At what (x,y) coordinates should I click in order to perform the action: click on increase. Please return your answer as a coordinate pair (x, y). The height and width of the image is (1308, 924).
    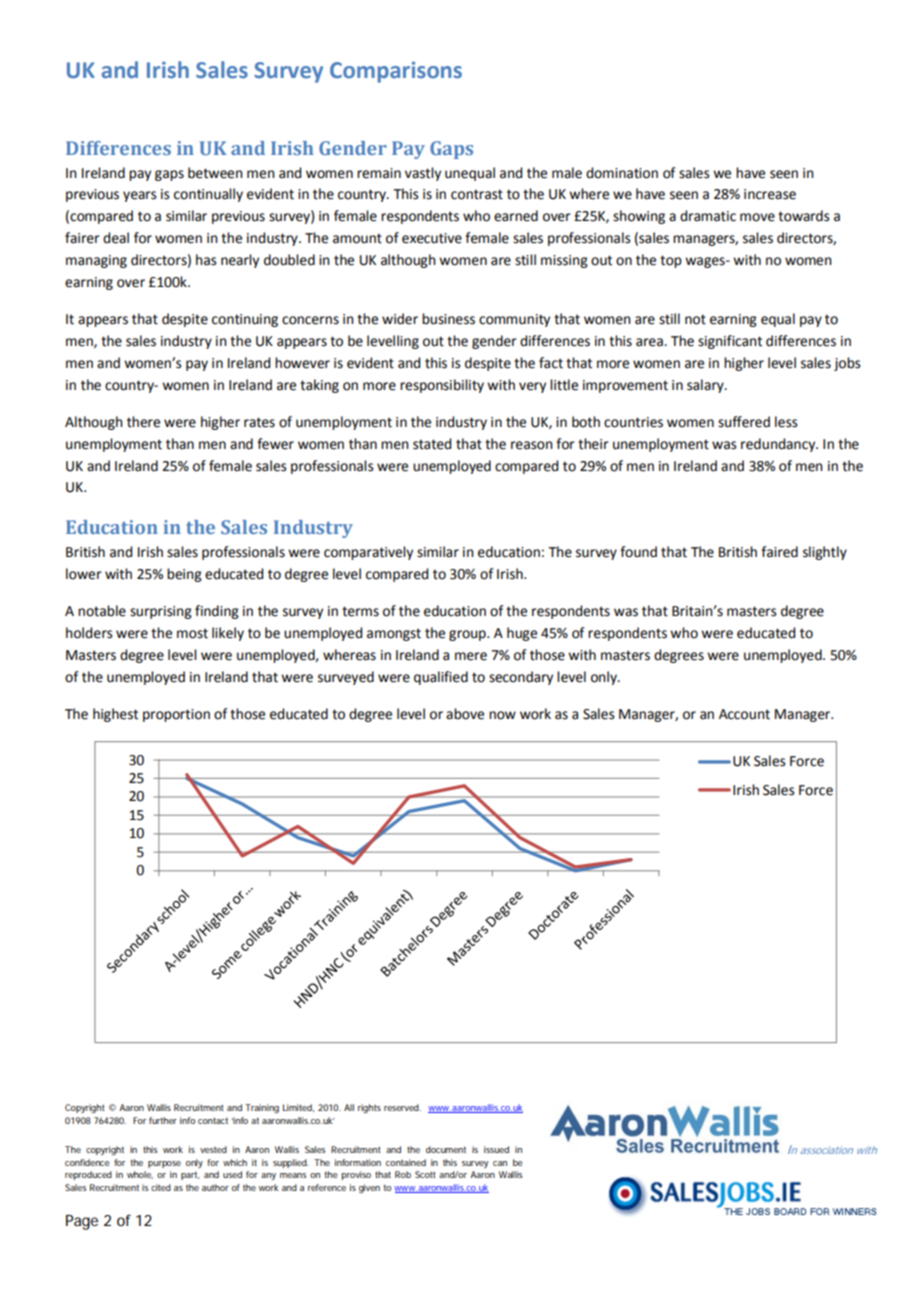
    Looking at the image, I should click on (770, 194).
